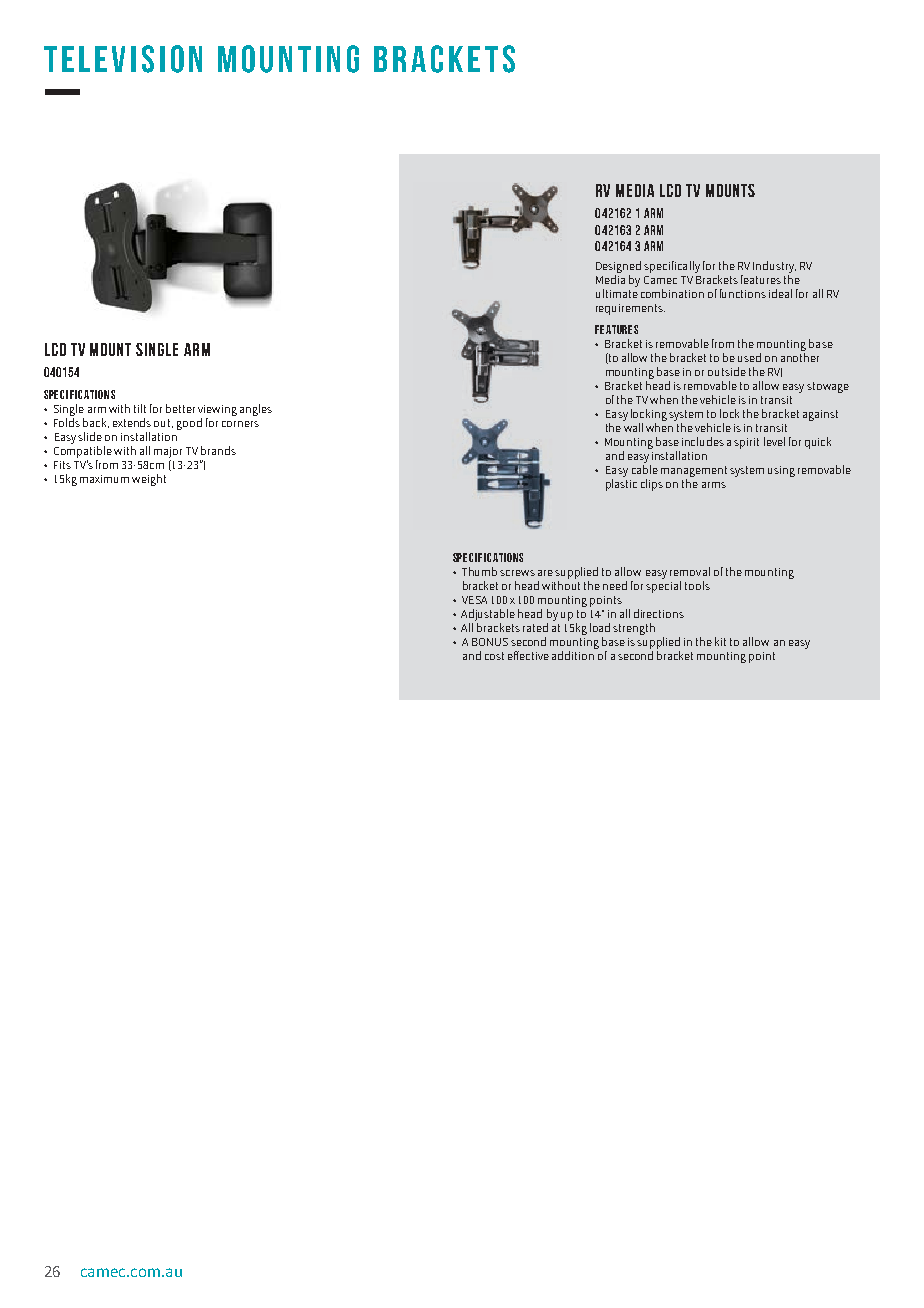  Describe the element at coordinates (720, 641) in the screenshot. I see `kit` at that location.
